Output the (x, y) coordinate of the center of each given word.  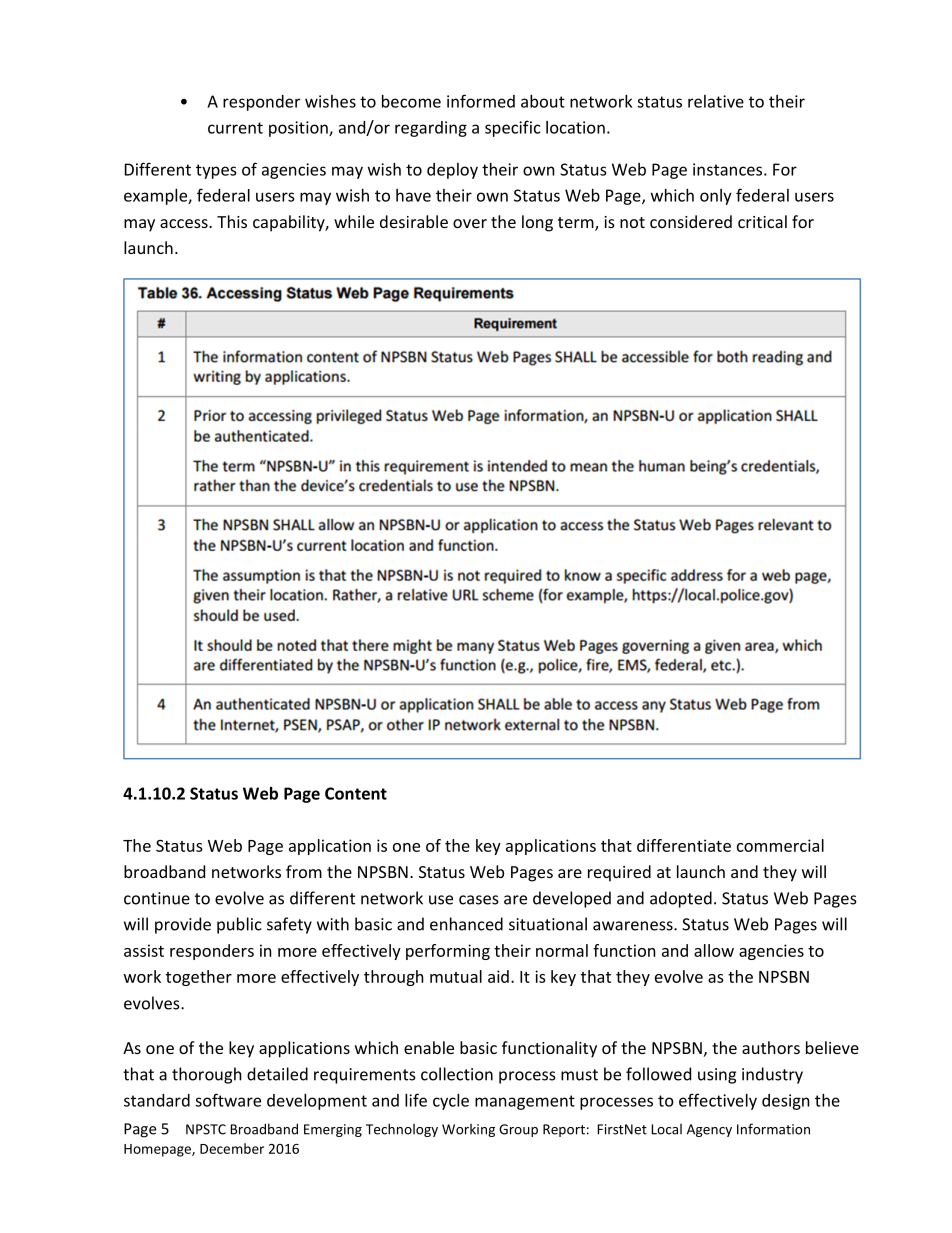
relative (716, 101)
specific (512, 128)
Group (518, 1130)
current (235, 128)
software (228, 1100)
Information (773, 1129)
